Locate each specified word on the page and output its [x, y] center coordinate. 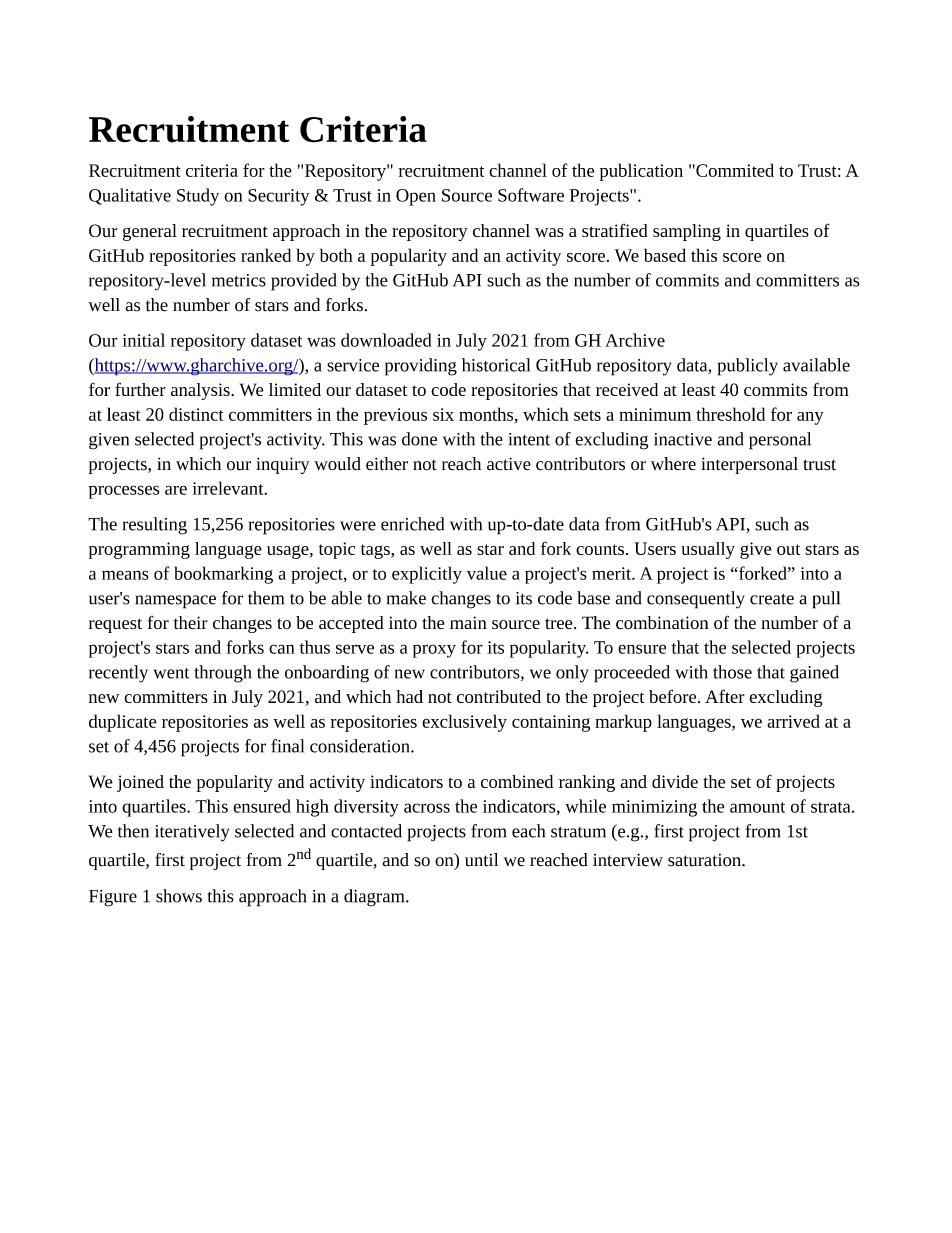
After [725, 696]
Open [416, 197]
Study [198, 197]
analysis [201, 391]
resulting [155, 526]
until [481, 860]
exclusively [464, 723]
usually [708, 550]
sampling [687, 232]
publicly [748, 367]
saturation [705, 860]
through [222, 674]
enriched [412, 524]
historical [496, 365]
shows [179, 896]
